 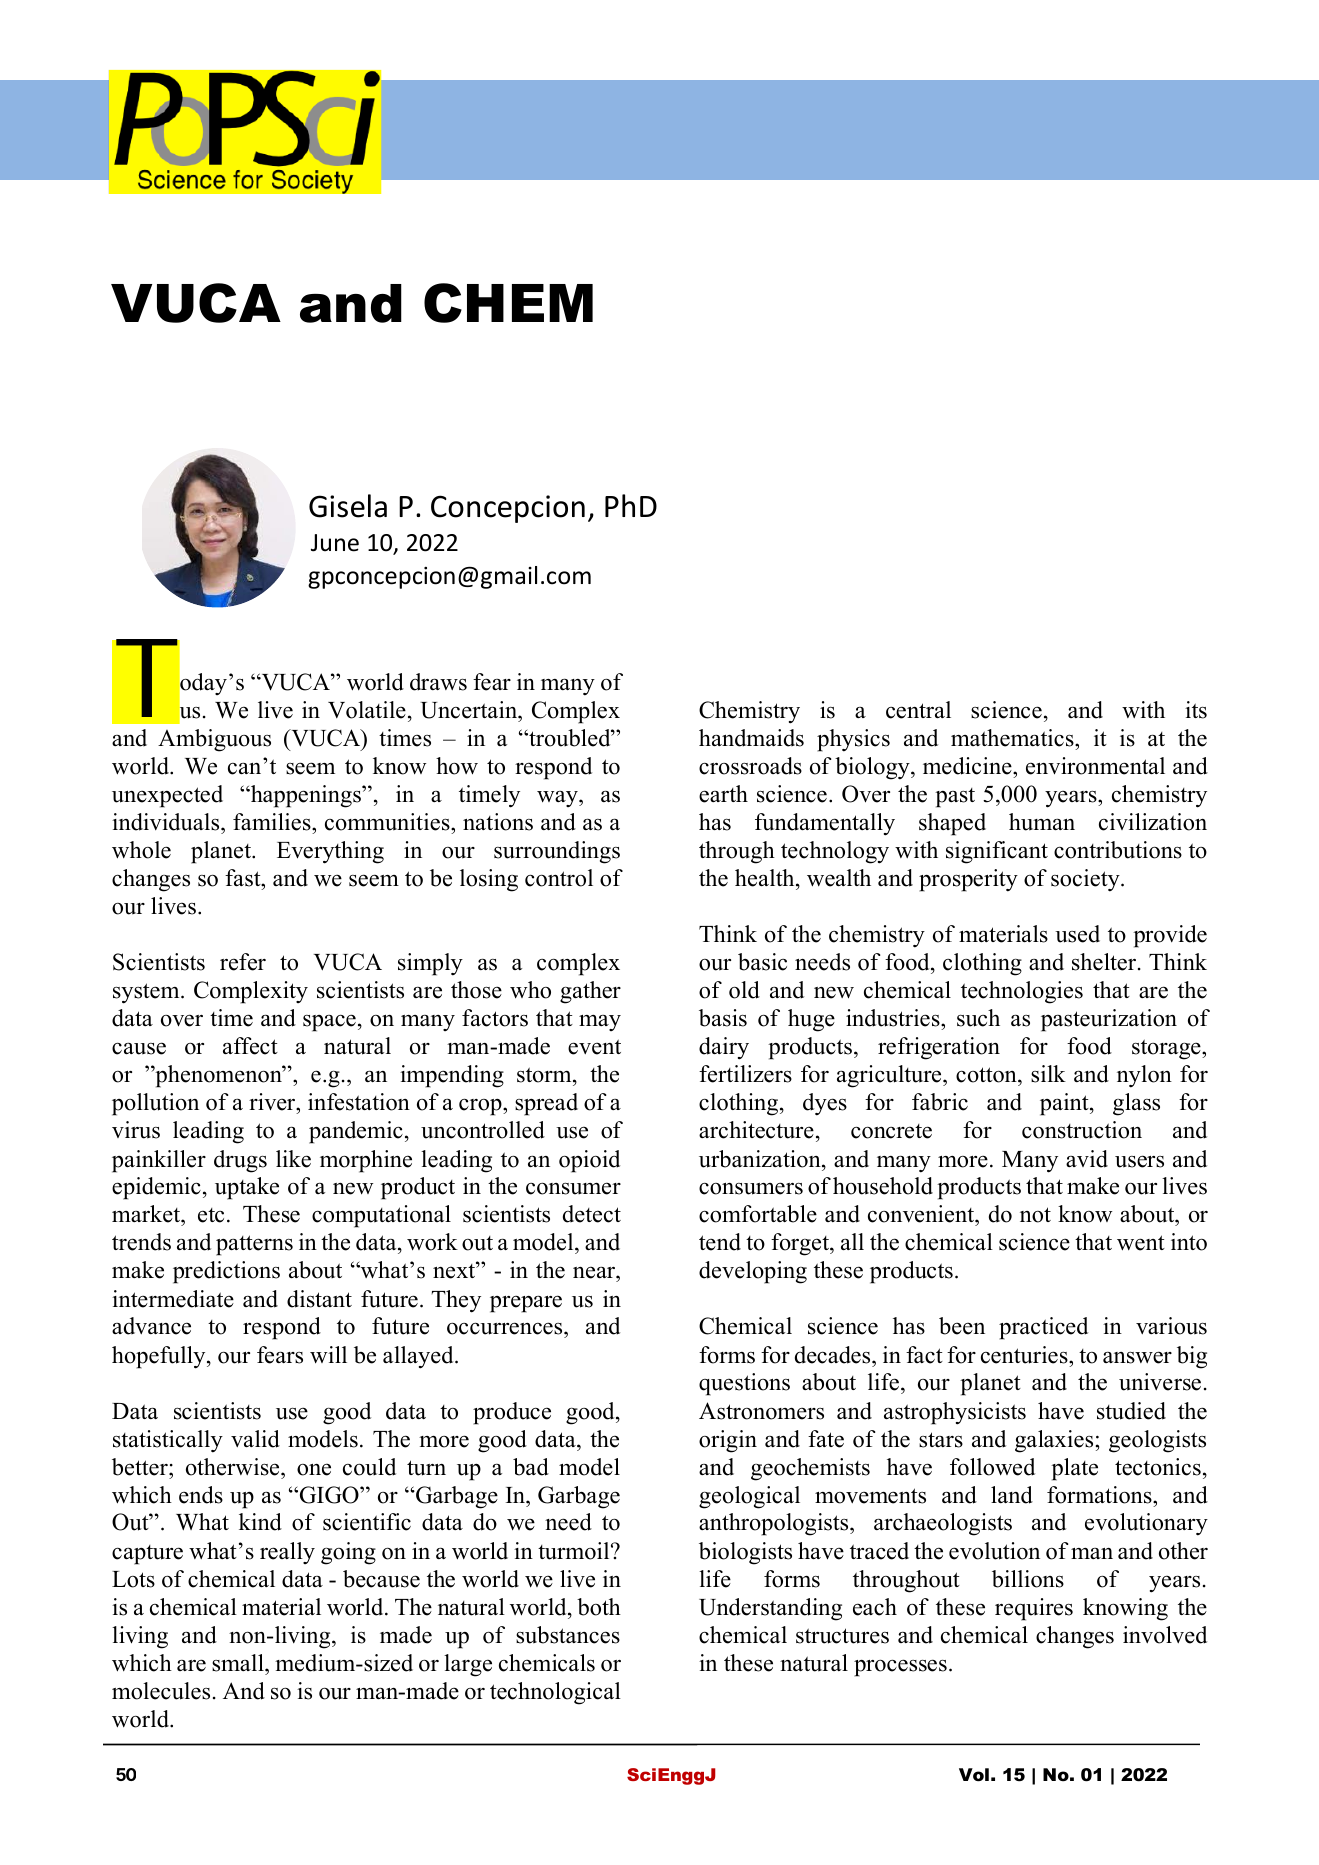 What do you see at coordinates (745, 1074) in the image?
I see `fertilizers` at bounding box center [745, 1074].
